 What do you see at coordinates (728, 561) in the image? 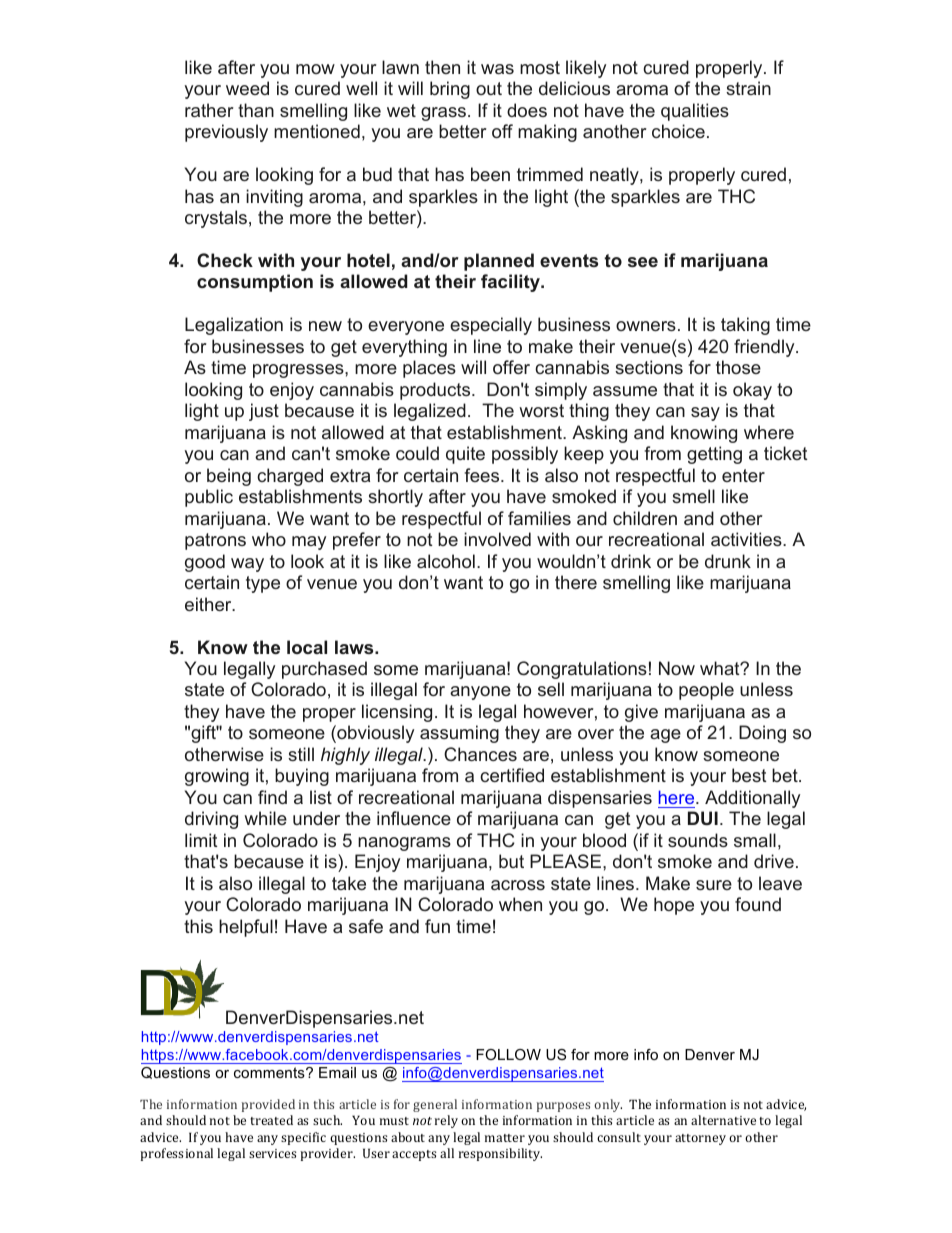
I see `drunk` at bounding box center [728, 561].
